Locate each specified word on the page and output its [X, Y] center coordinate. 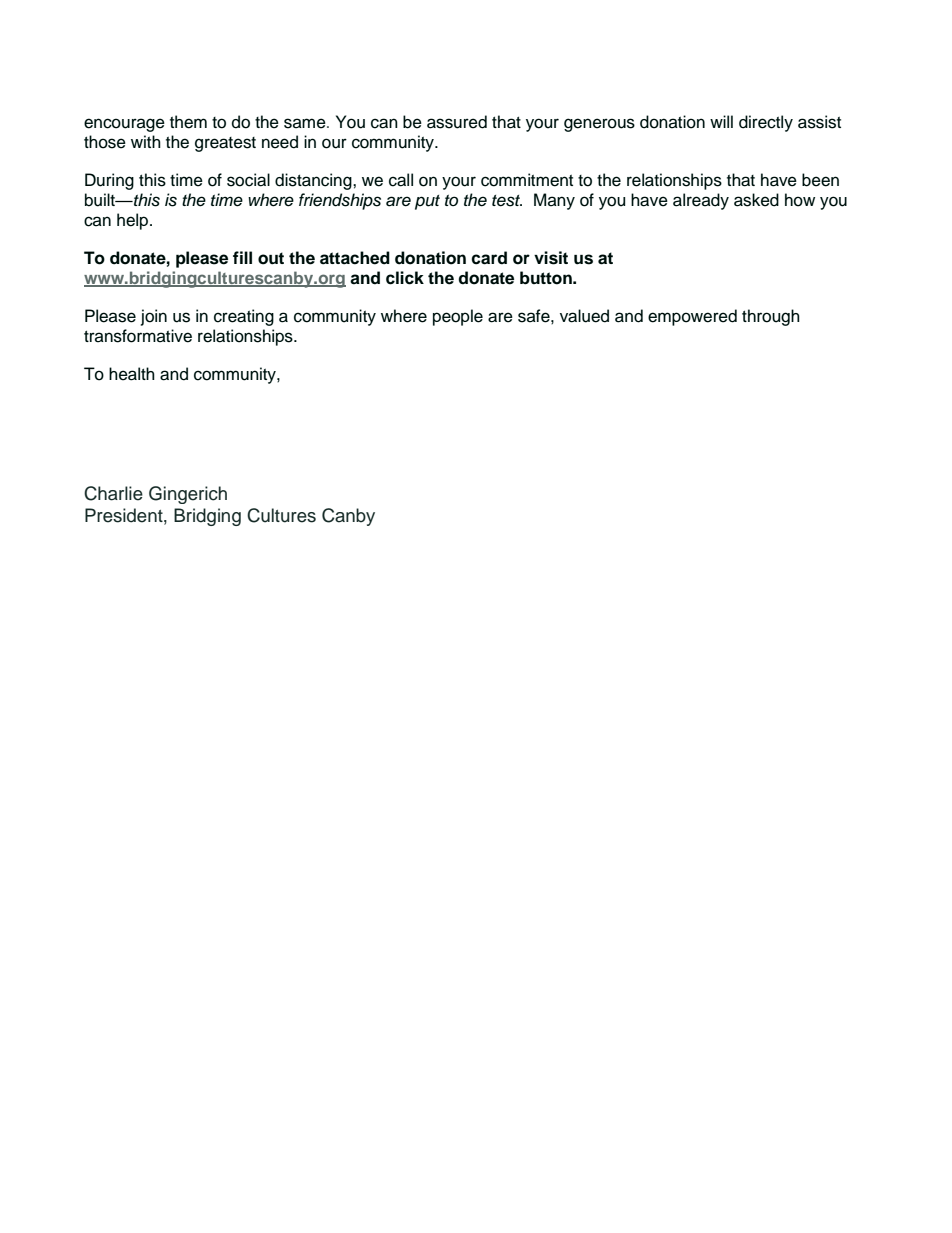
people [458, 317]
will [721, 121]
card [489, 258]
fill [242, 257]
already [701, 201]
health [132, 374]
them [188, 122]
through [771, 317]
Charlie [113, 493]
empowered [692, 317]
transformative [138, 336]
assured [457, 122]
